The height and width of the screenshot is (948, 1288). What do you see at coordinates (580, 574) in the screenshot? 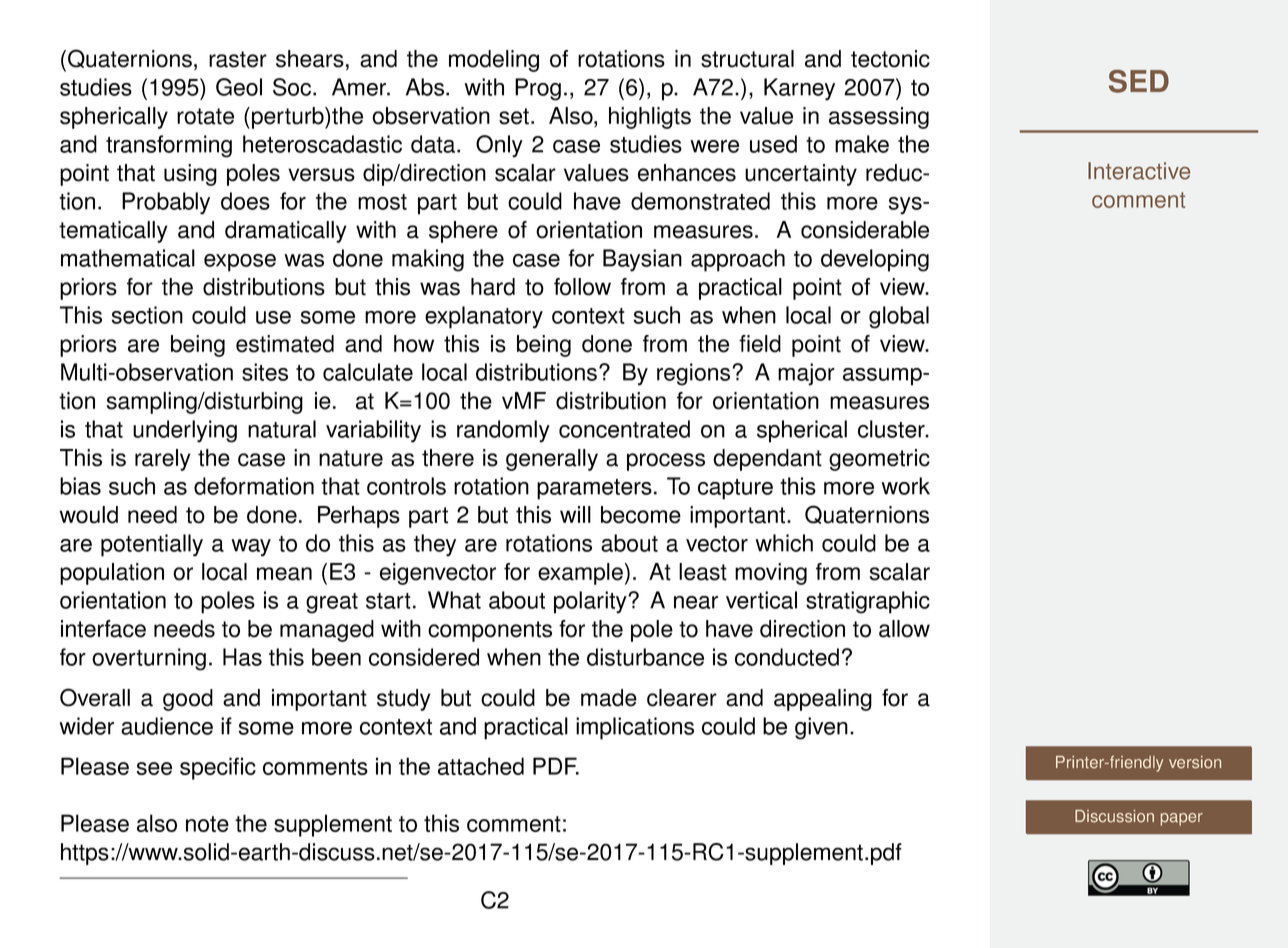
I see `example` at bounding box center [580, 574].
